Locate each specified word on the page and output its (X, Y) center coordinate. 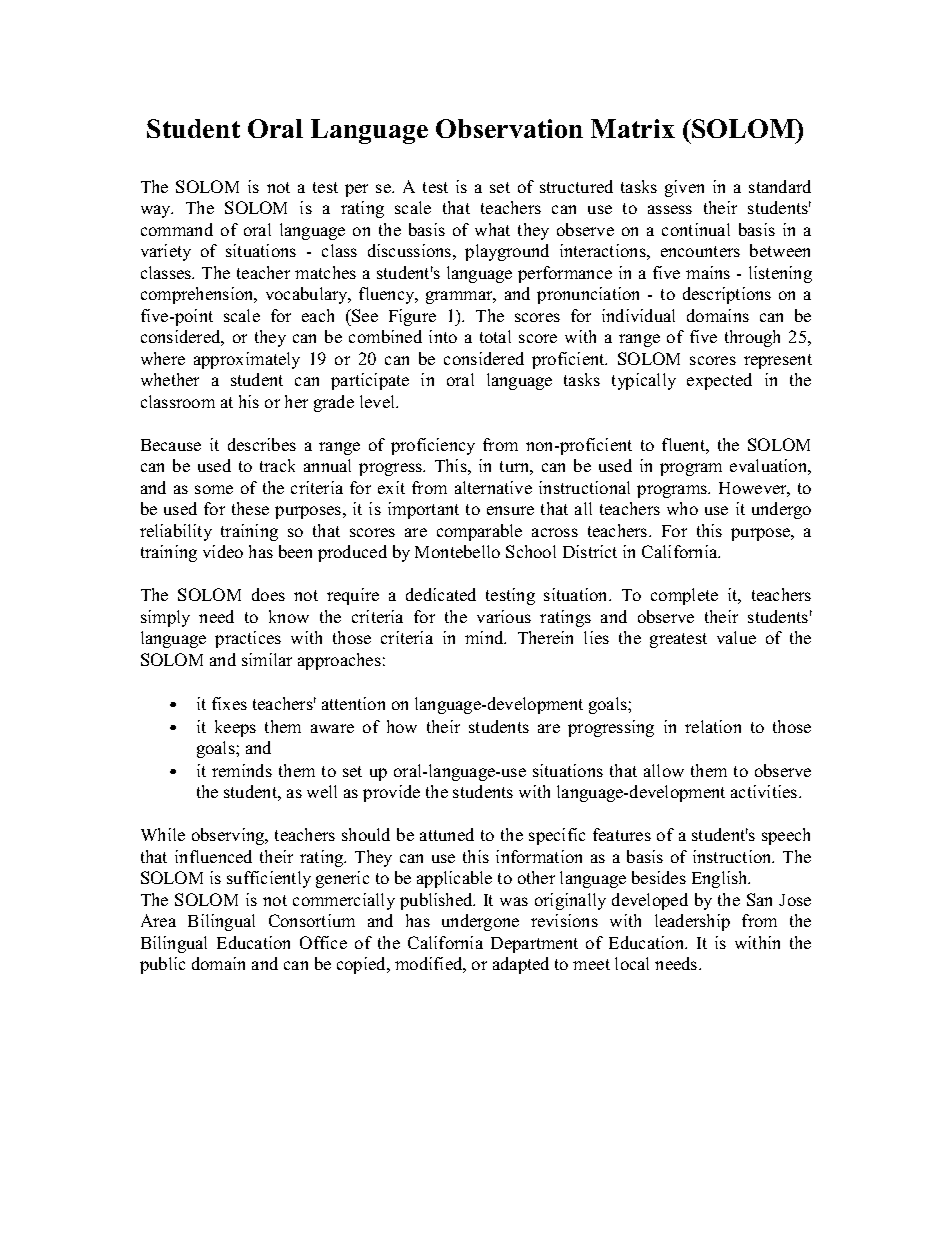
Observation (509, 128)
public (162, 965)
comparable (479, 532)
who (682, 508)
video (223, 551)
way (157, 211)
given (684, 188)
